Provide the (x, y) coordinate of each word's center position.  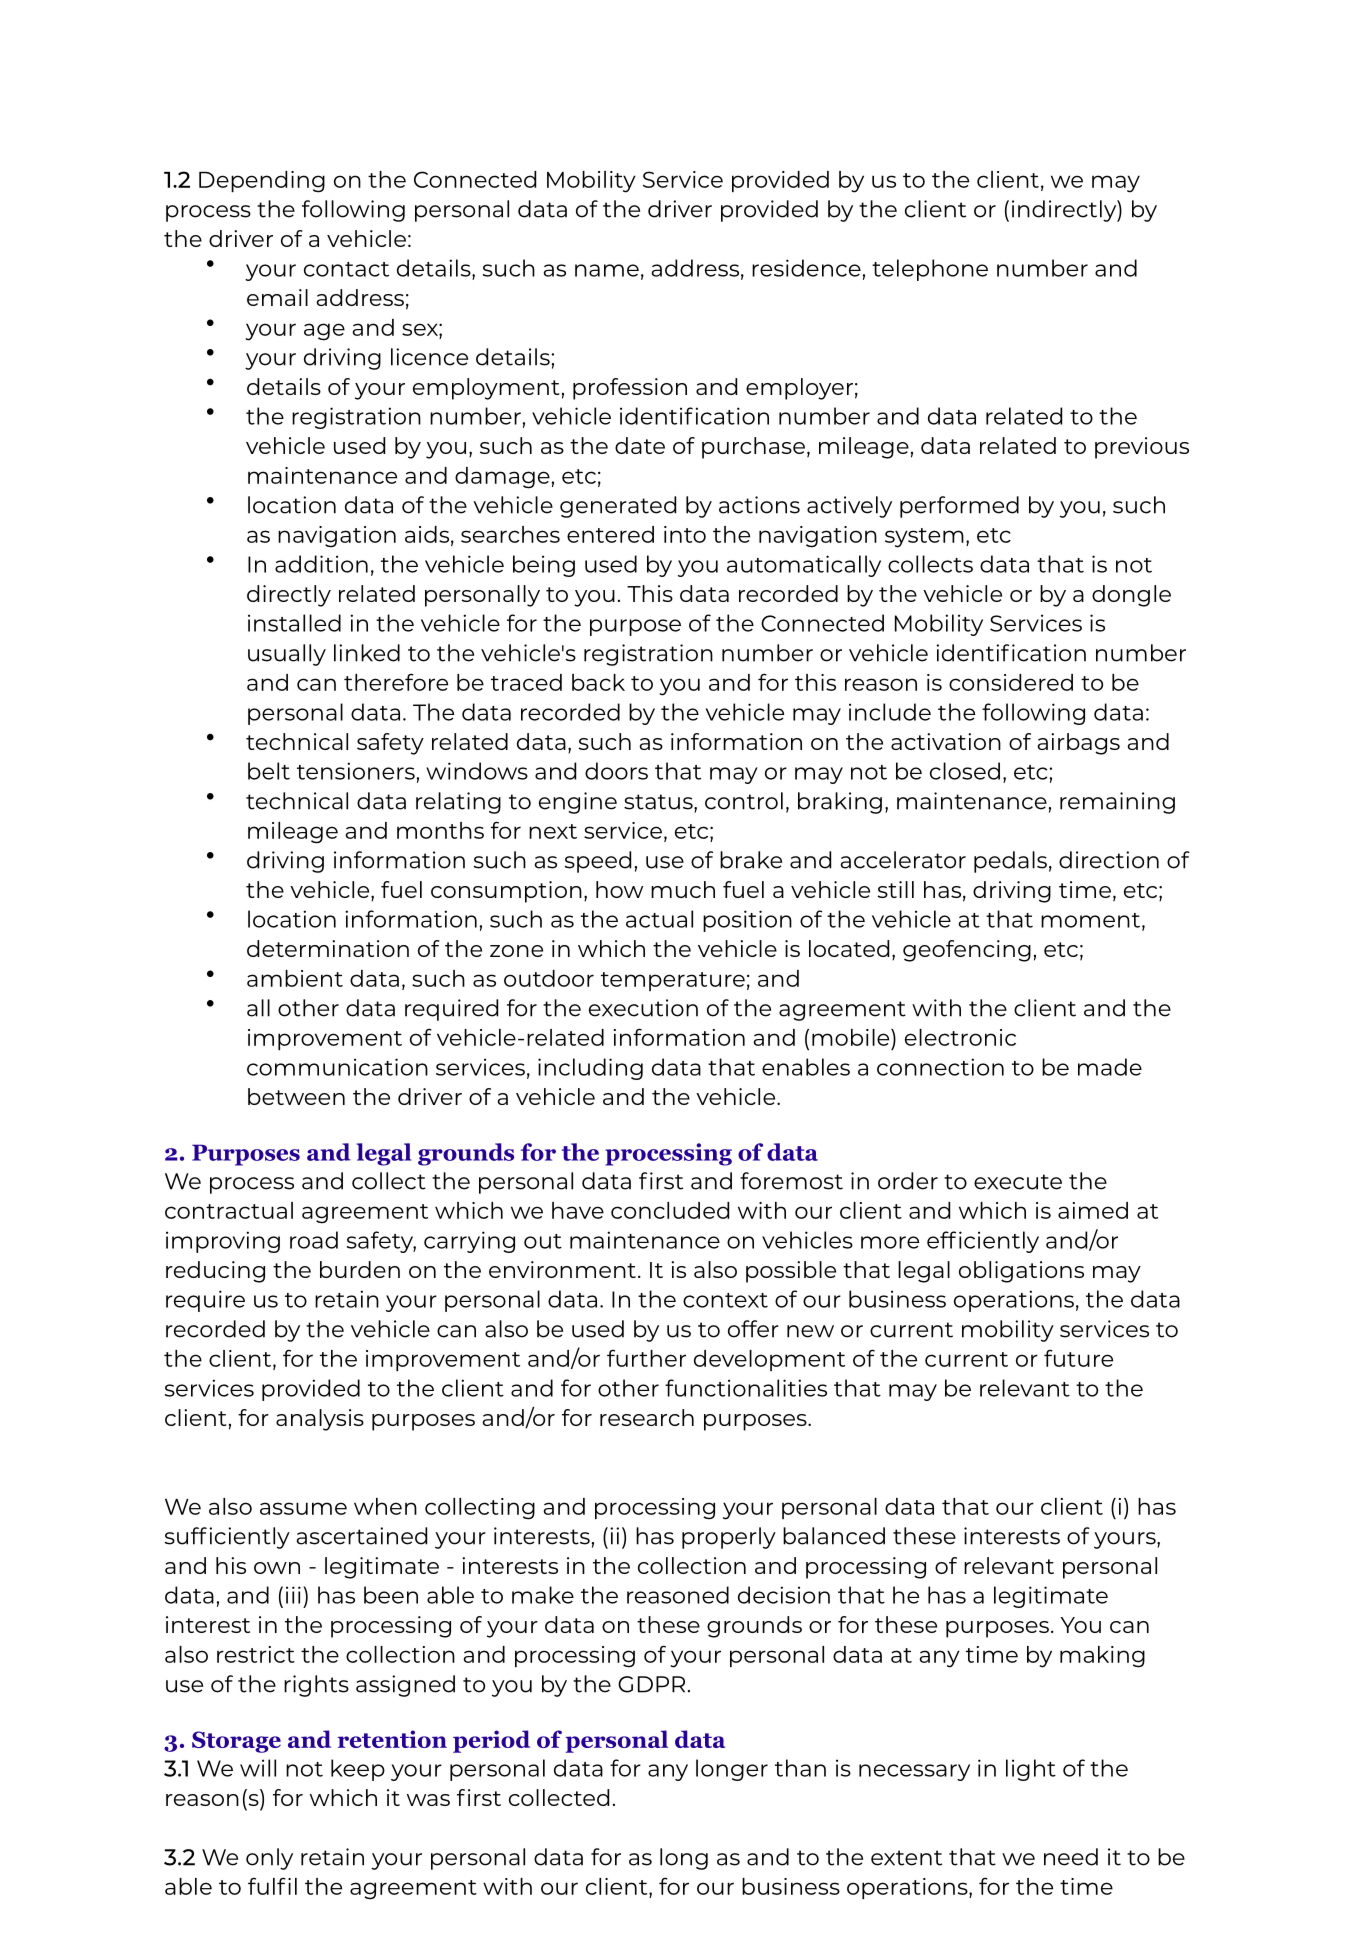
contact (346, 269)
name (607, 270)
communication (337, 1067)
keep (358, 1770)
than (800, 1768)
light (1031, 1770)
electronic (960, 1037)
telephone (930, 270)
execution (643, 1008)
